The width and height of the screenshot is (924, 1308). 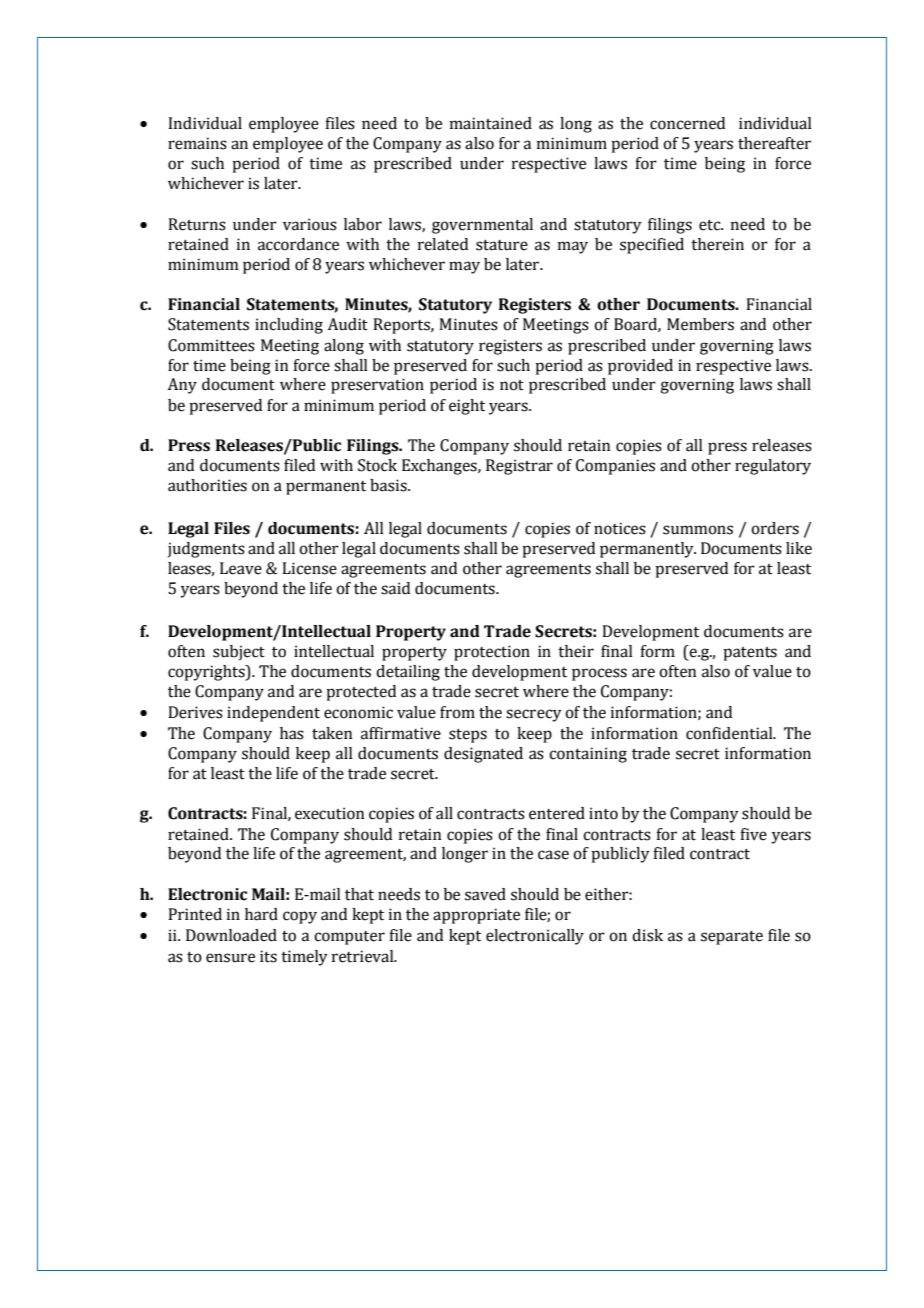 What do you see at coordinates (476, 916) in the screenshot?
I see `appropriate` at bounding box center [476, 916].
